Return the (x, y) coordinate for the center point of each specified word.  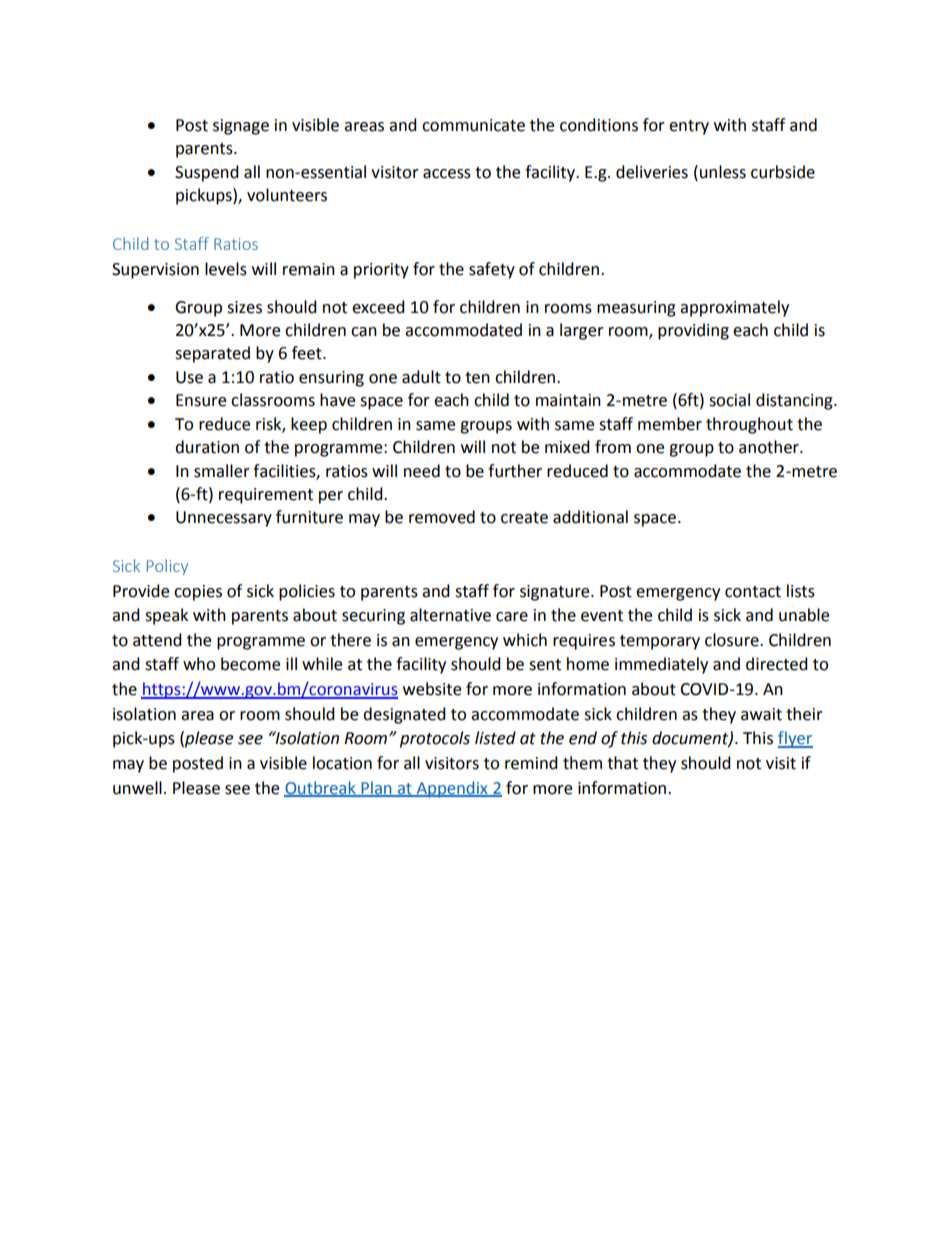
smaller (222, 471)
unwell (137, 788)
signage (241, 127)
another (770, 447)
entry (689, 127)
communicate (473, 125)
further (515, 471)
